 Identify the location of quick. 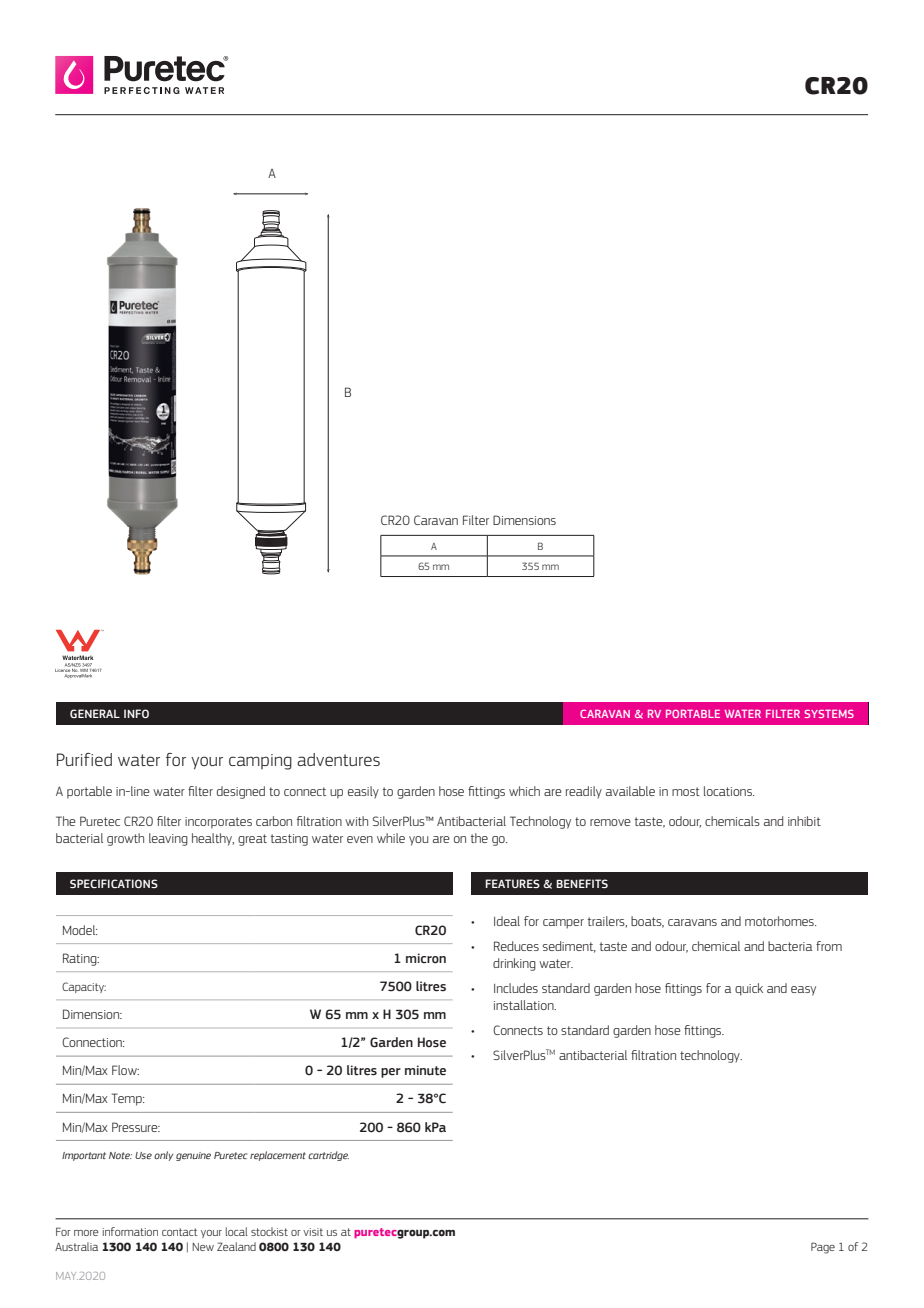
(749, 989).
